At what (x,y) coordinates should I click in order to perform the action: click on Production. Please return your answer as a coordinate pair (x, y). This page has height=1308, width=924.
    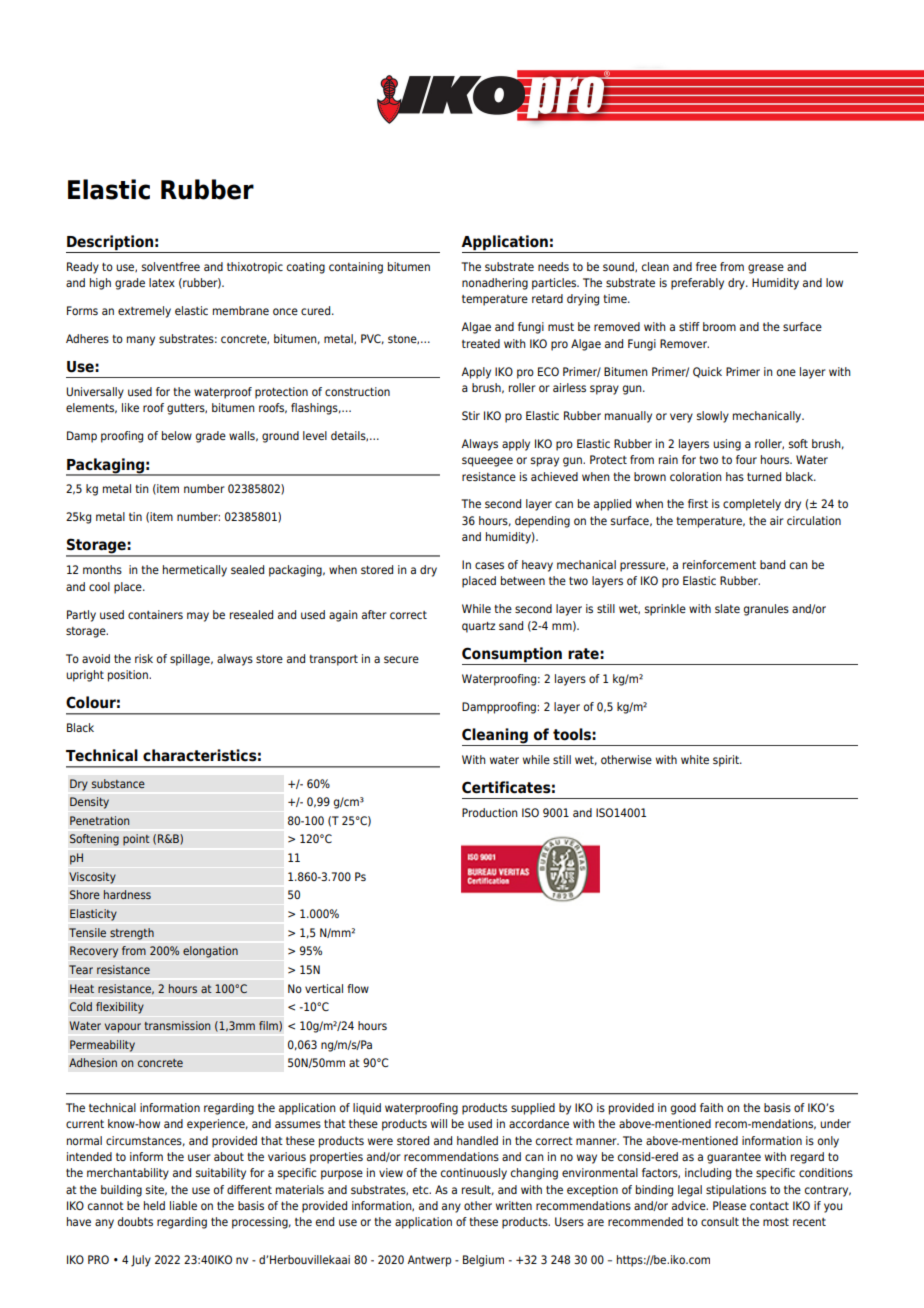
    Looking at the image, I should click on (490, 812).
